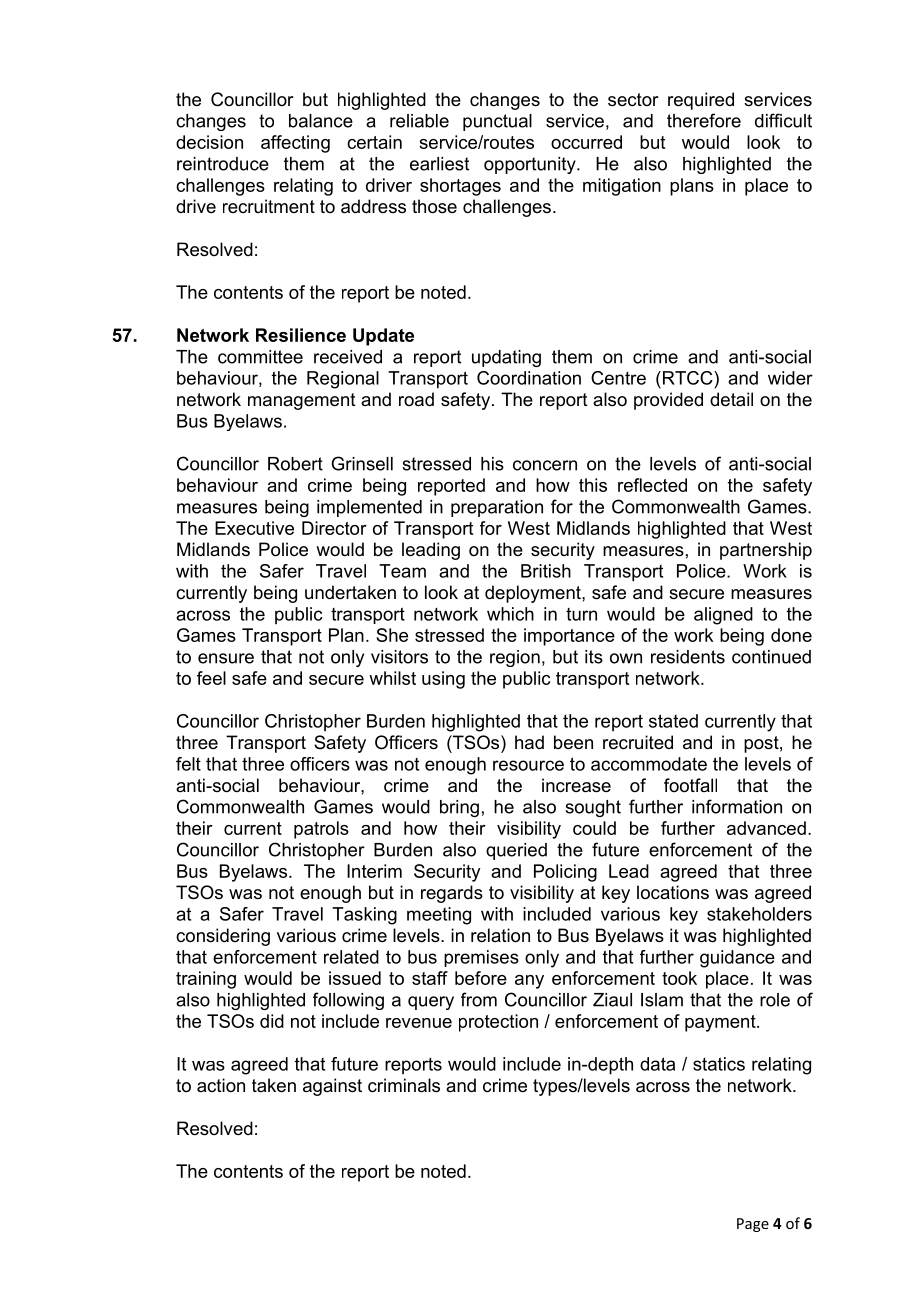 This screenshot has width=924, height=1308. I want to click on punctual, so click(497, 122).
